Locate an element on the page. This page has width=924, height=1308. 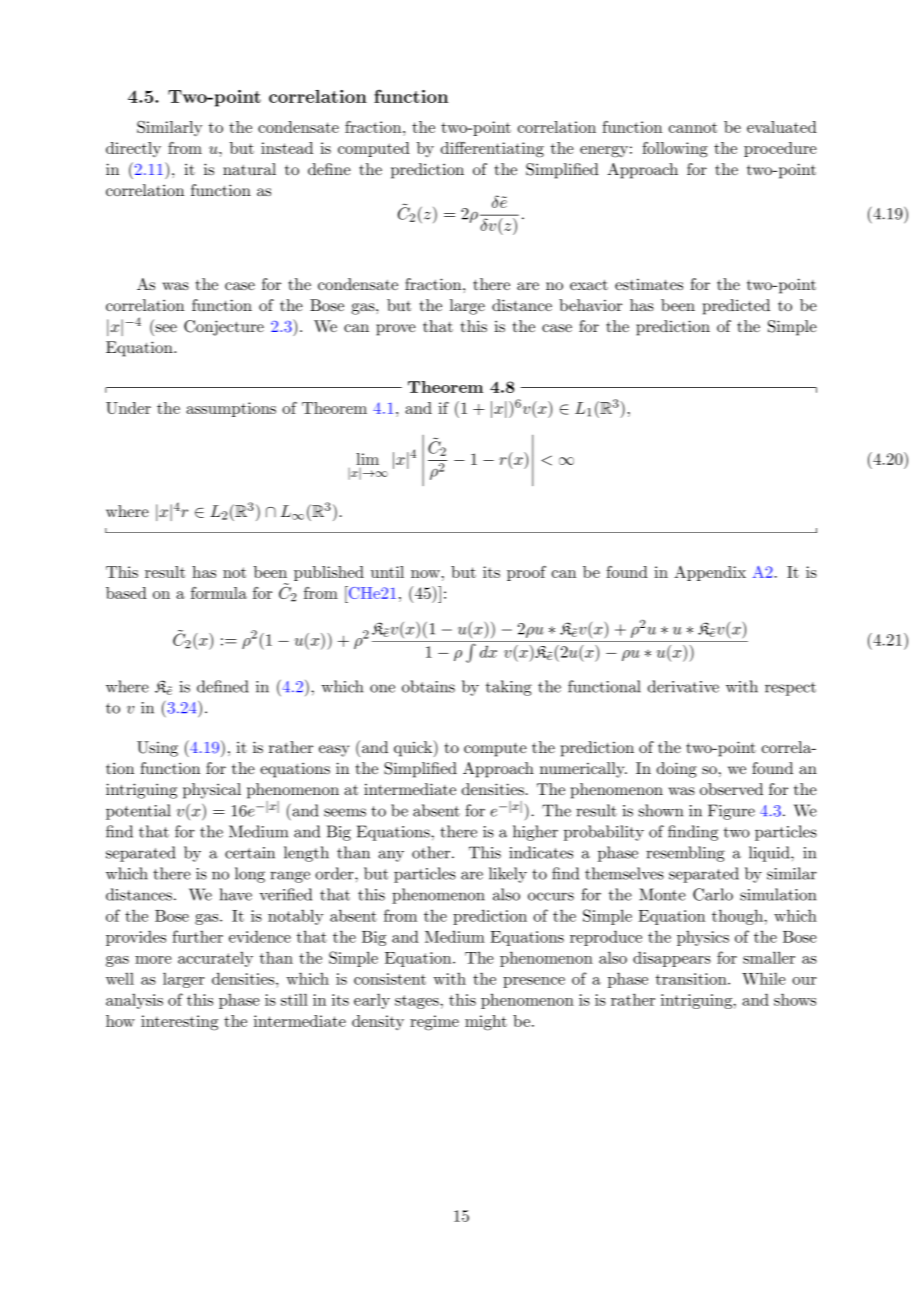
now is located at coordinates (425, 574).
